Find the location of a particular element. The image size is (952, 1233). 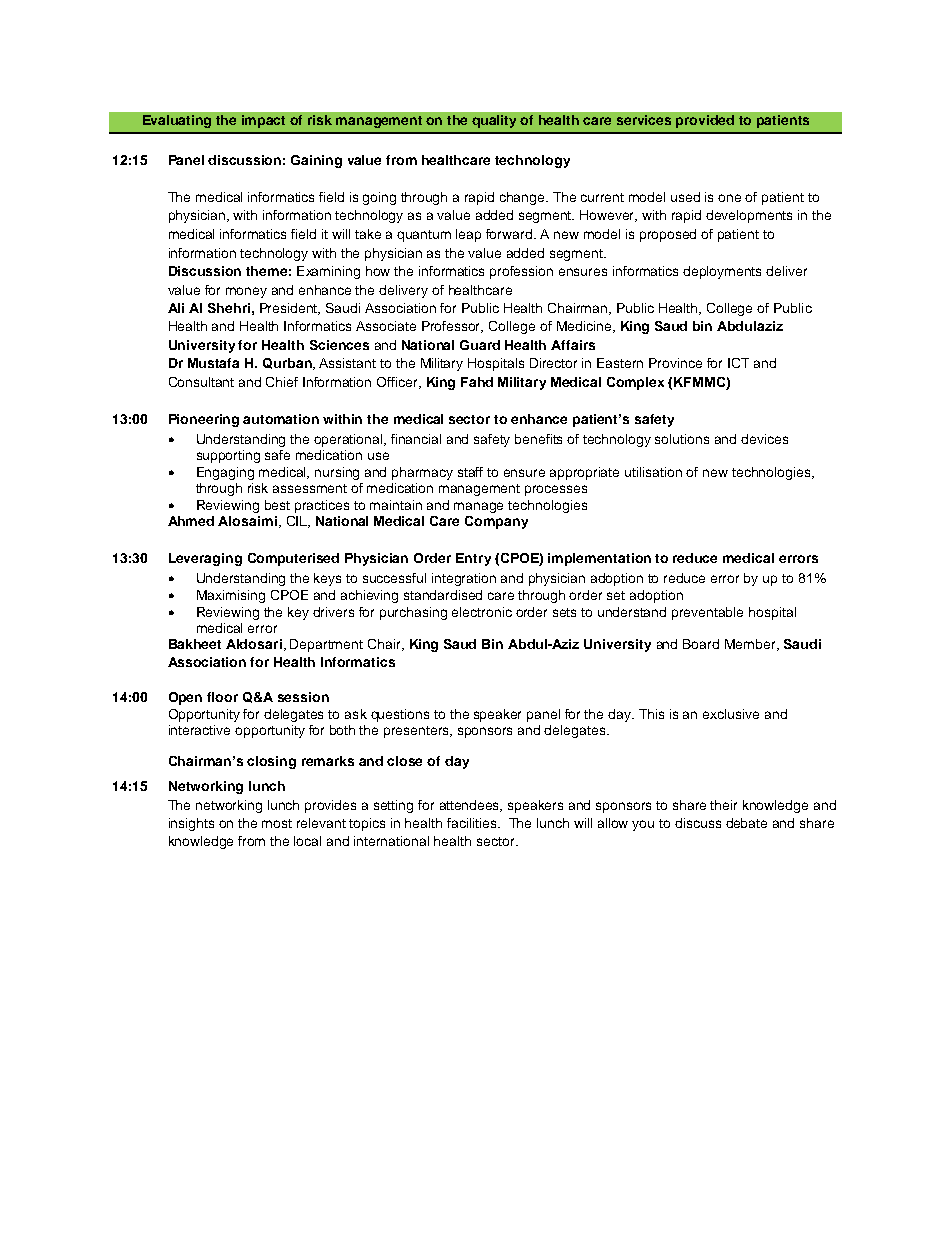

floor is located at coordinates (222, 697).
